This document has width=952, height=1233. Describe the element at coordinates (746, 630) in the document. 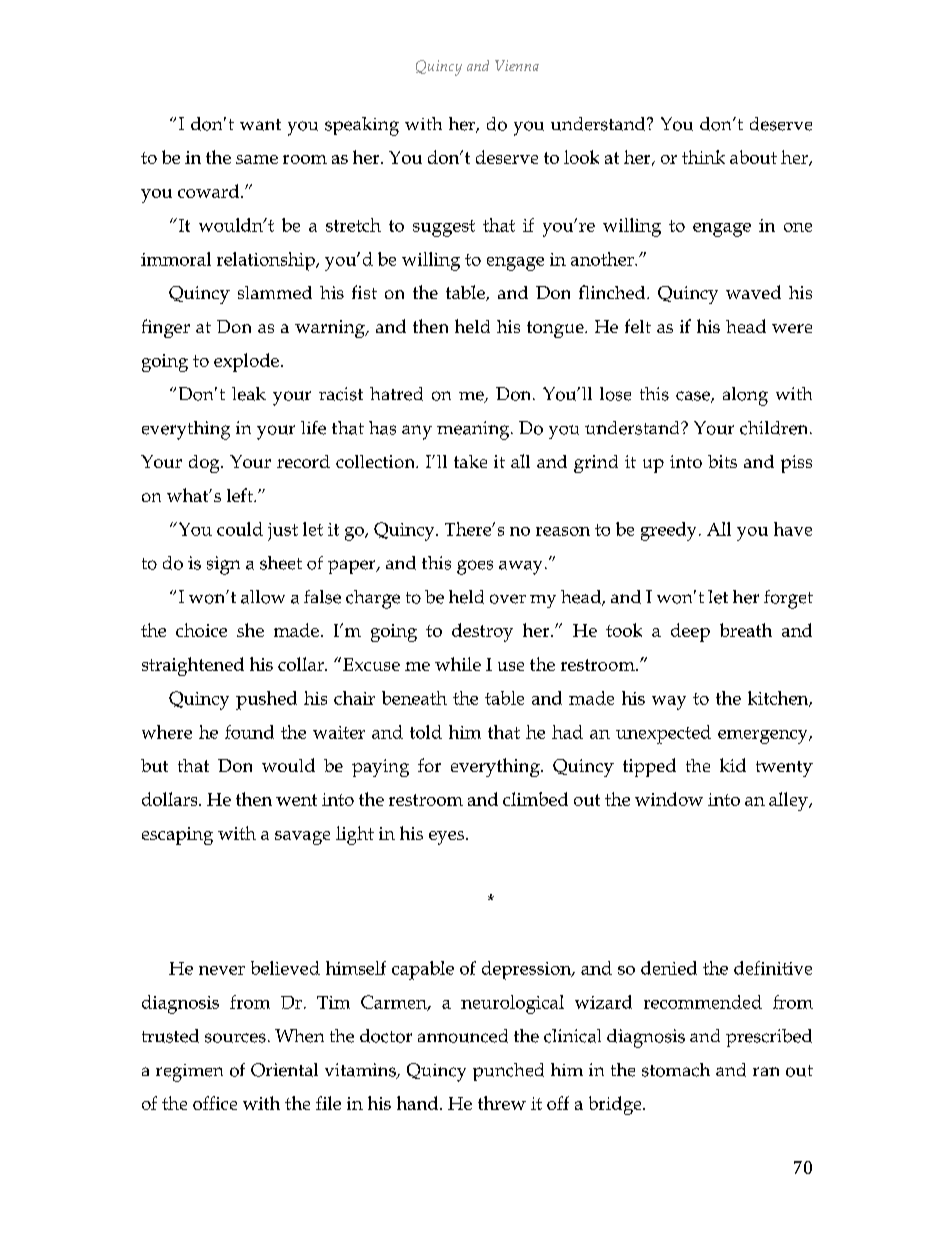

I see `breath` at that location.
